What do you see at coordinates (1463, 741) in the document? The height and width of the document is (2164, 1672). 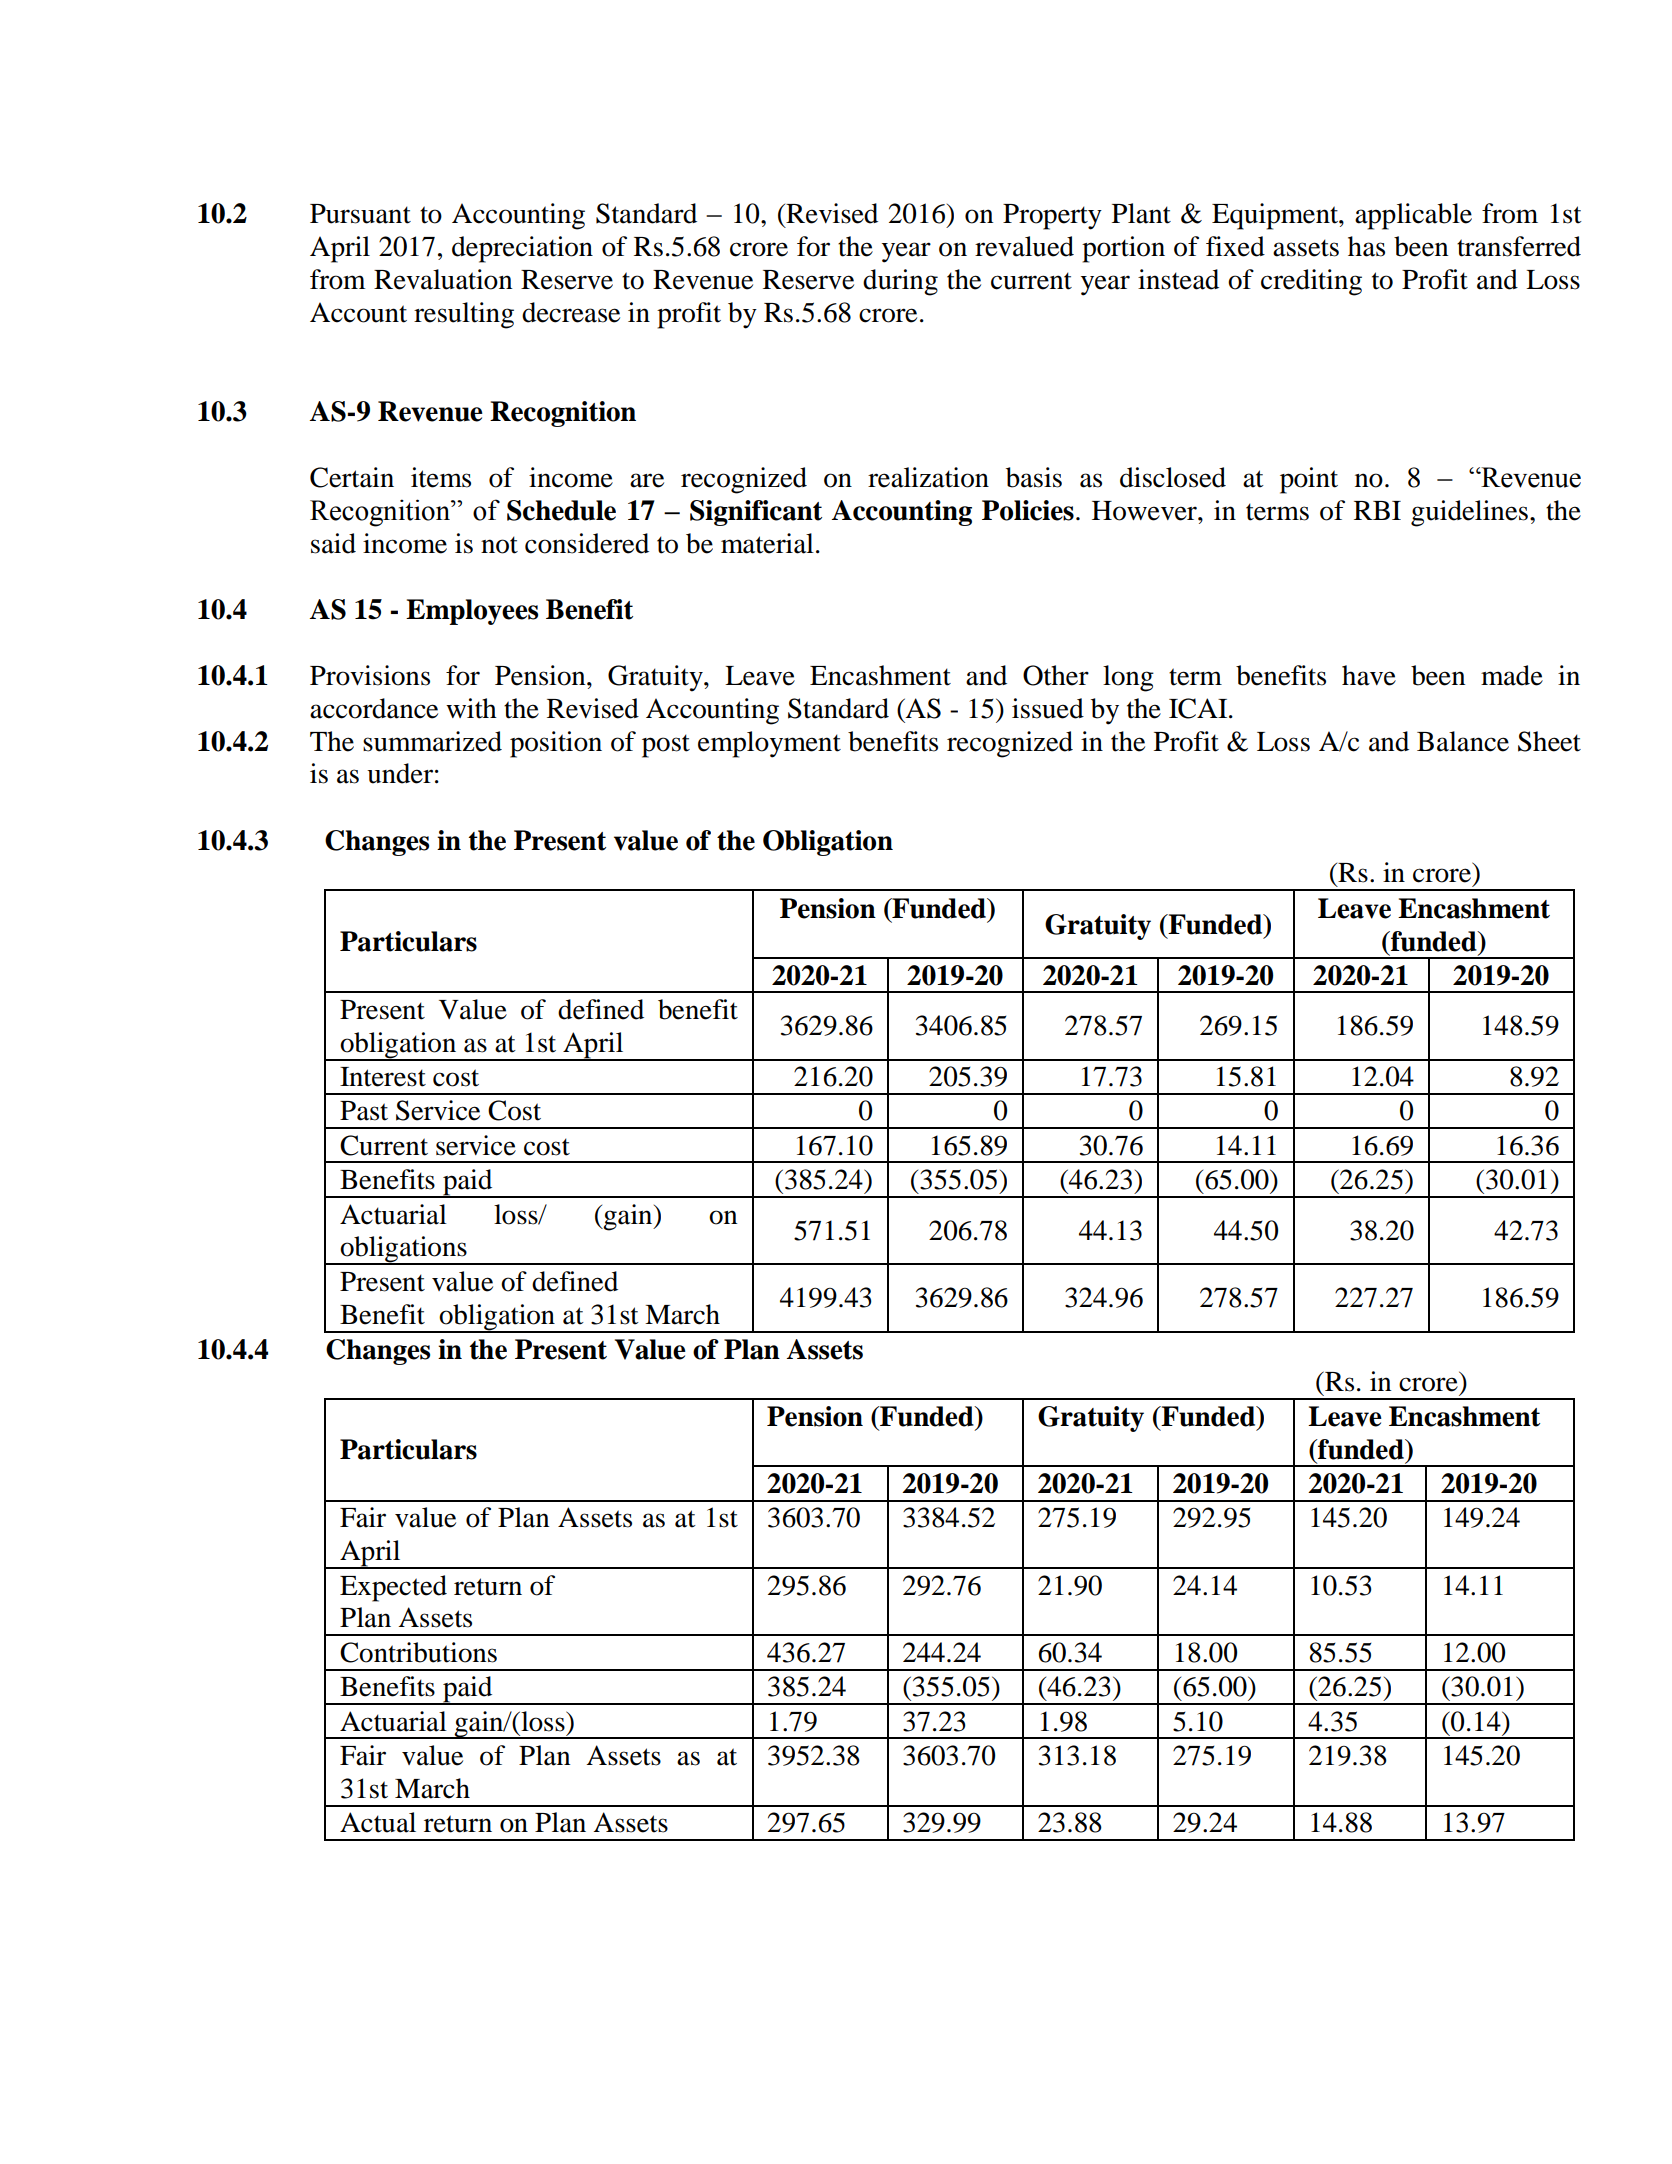 I see `Balance` at bounding box center [1463, 741].
